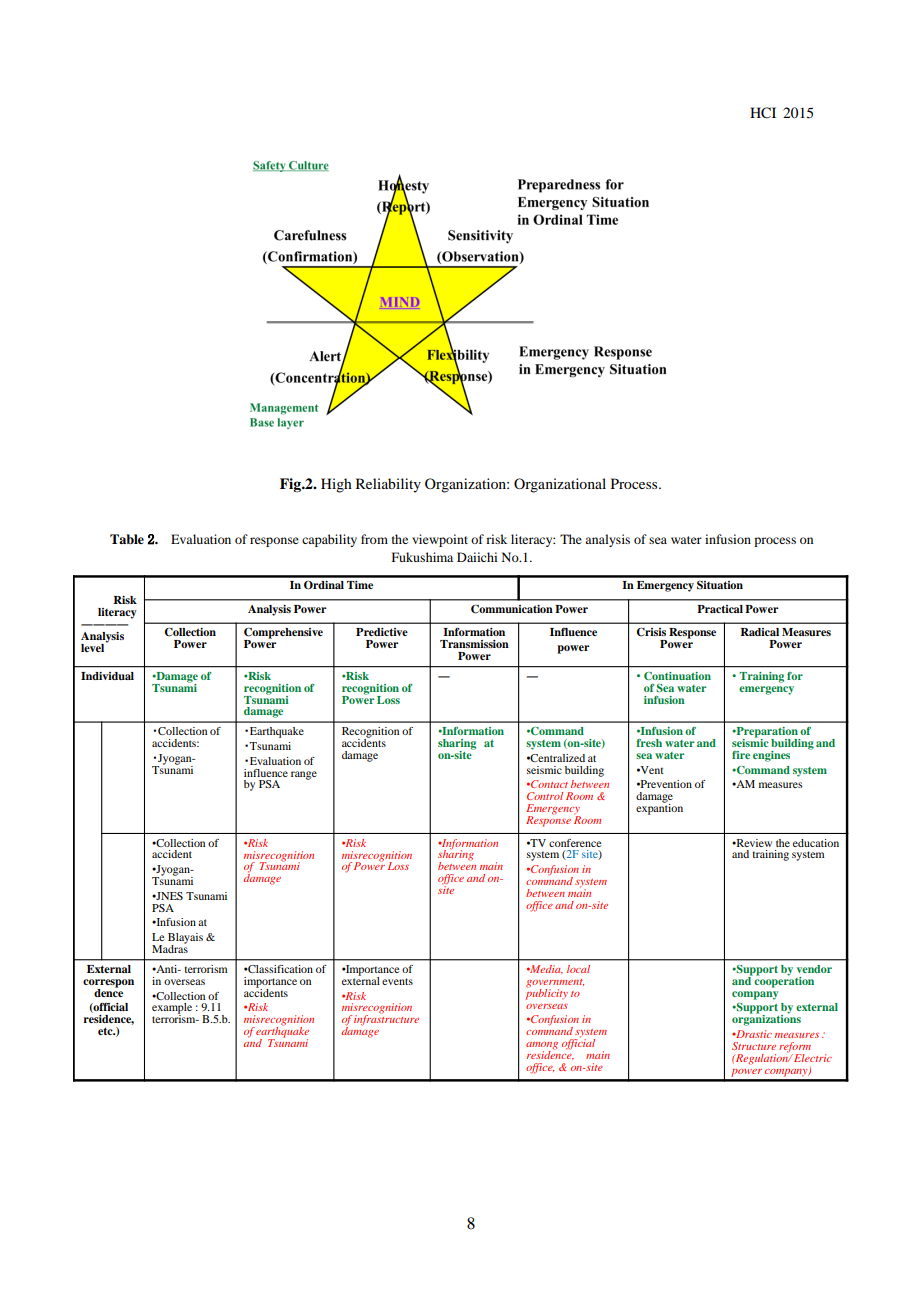  I want to click on Reliability, so click(388, 485).
